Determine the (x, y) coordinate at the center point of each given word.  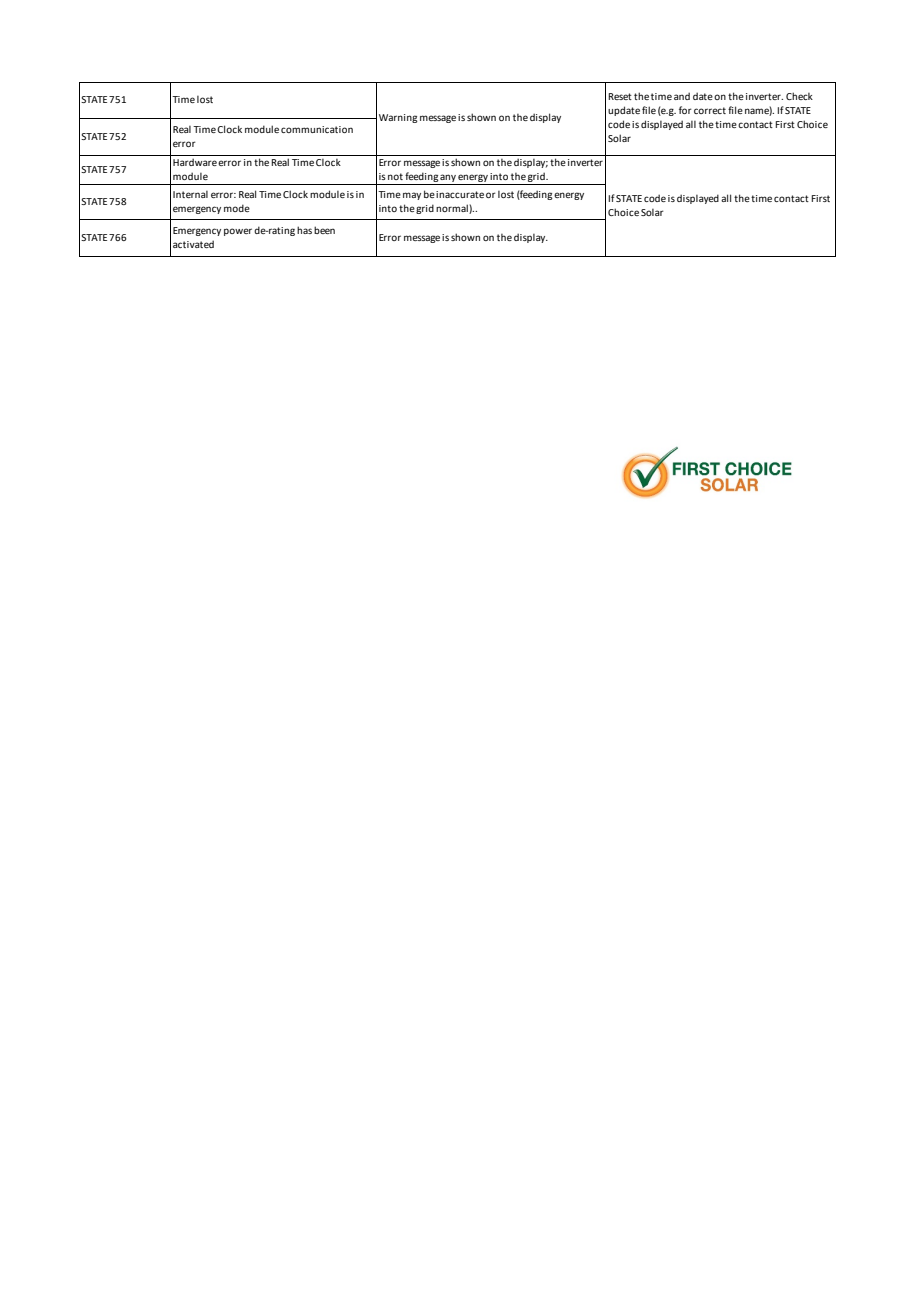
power (238, 232)
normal (453, 209)
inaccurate (460, 194)
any (448, 178)
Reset (620, 96)
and (682, 96)
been (324, 230)
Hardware (195, 162)
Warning (398, 118)
